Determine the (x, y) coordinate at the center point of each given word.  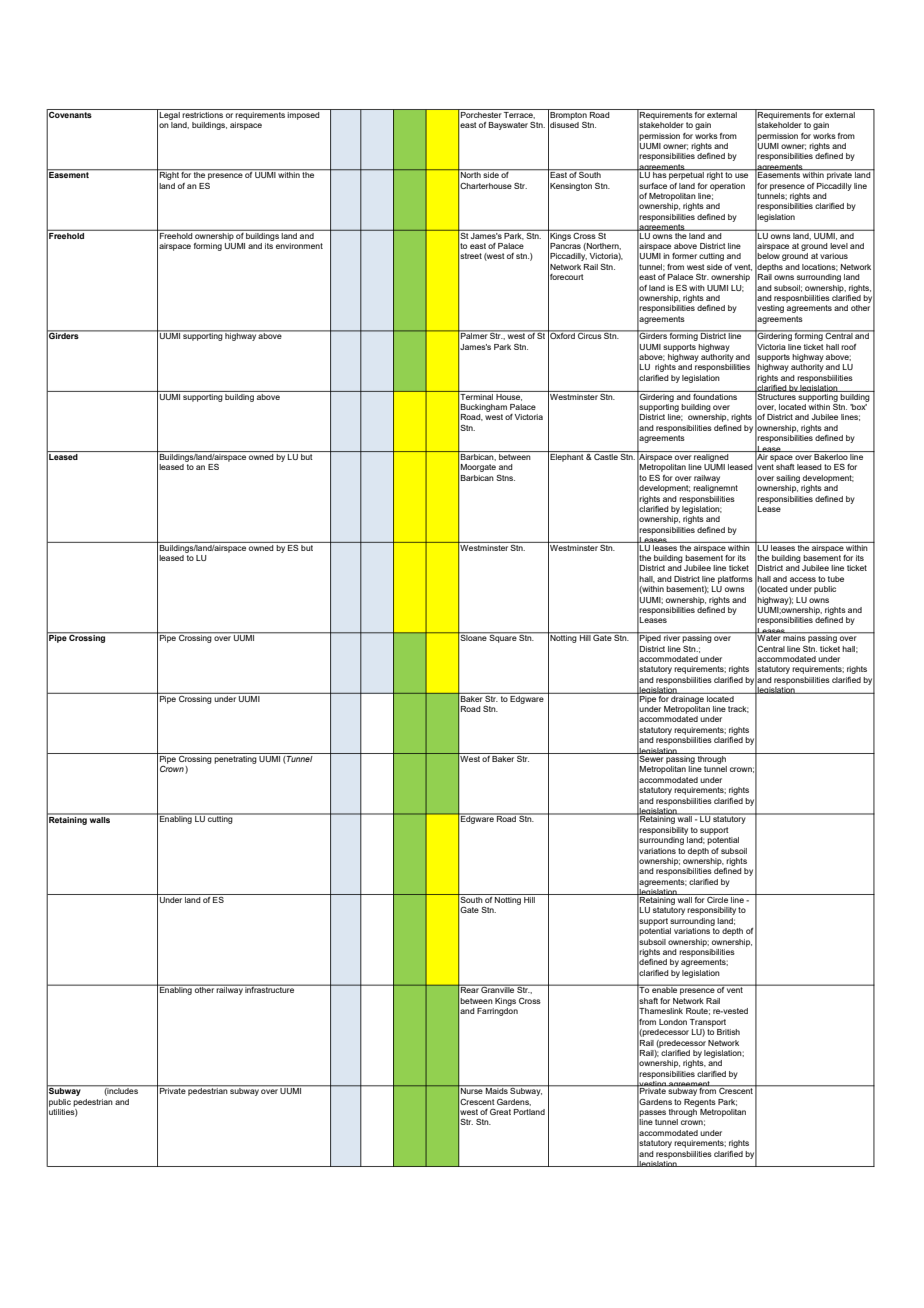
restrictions (203, 113)
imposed (304, 114)
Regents (700, 1103)
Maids (497, 1090)
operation (727, 187)
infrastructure (270, 989)
